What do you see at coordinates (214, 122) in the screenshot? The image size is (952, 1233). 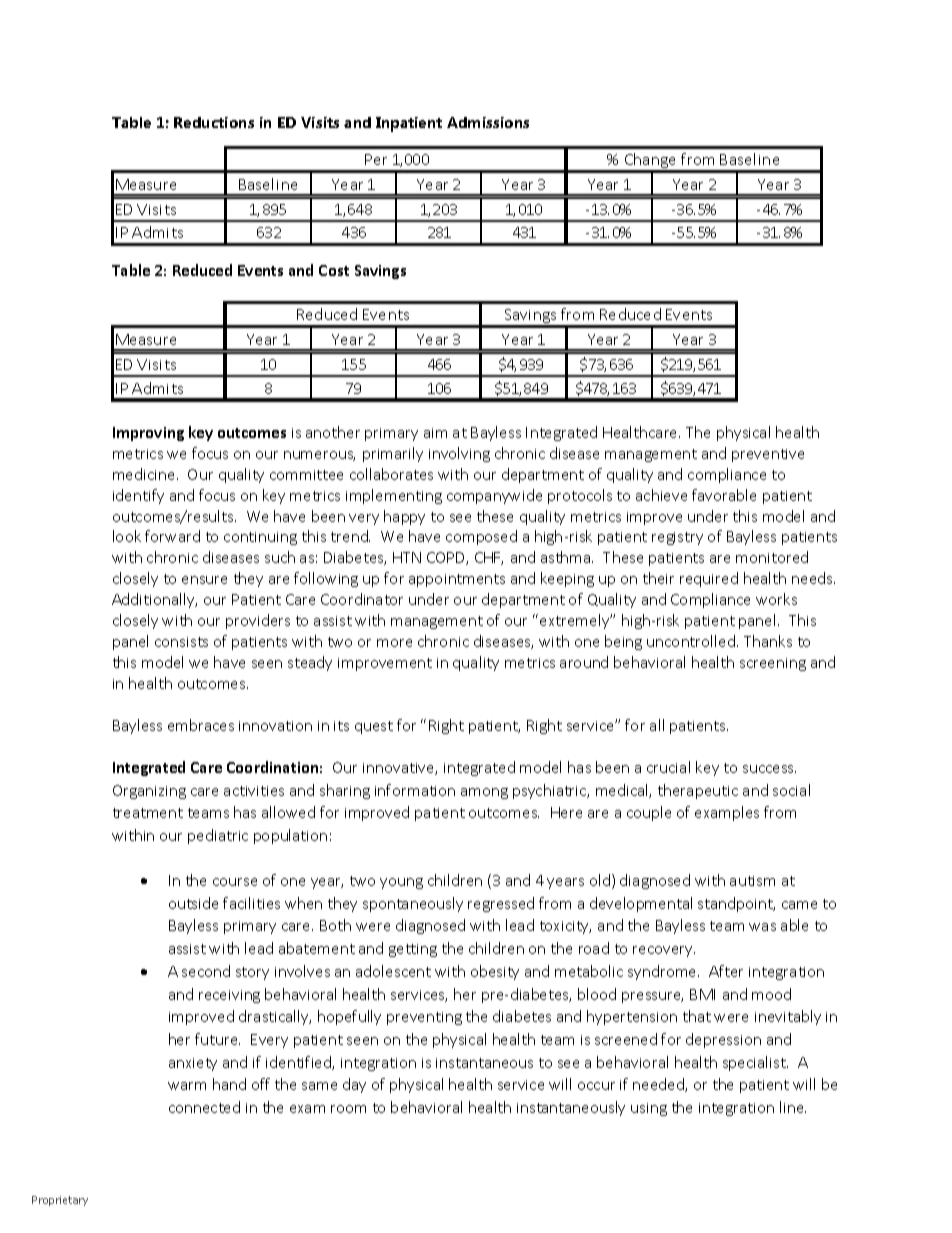 I see `Reductions` at bounding box center [214, 122].
